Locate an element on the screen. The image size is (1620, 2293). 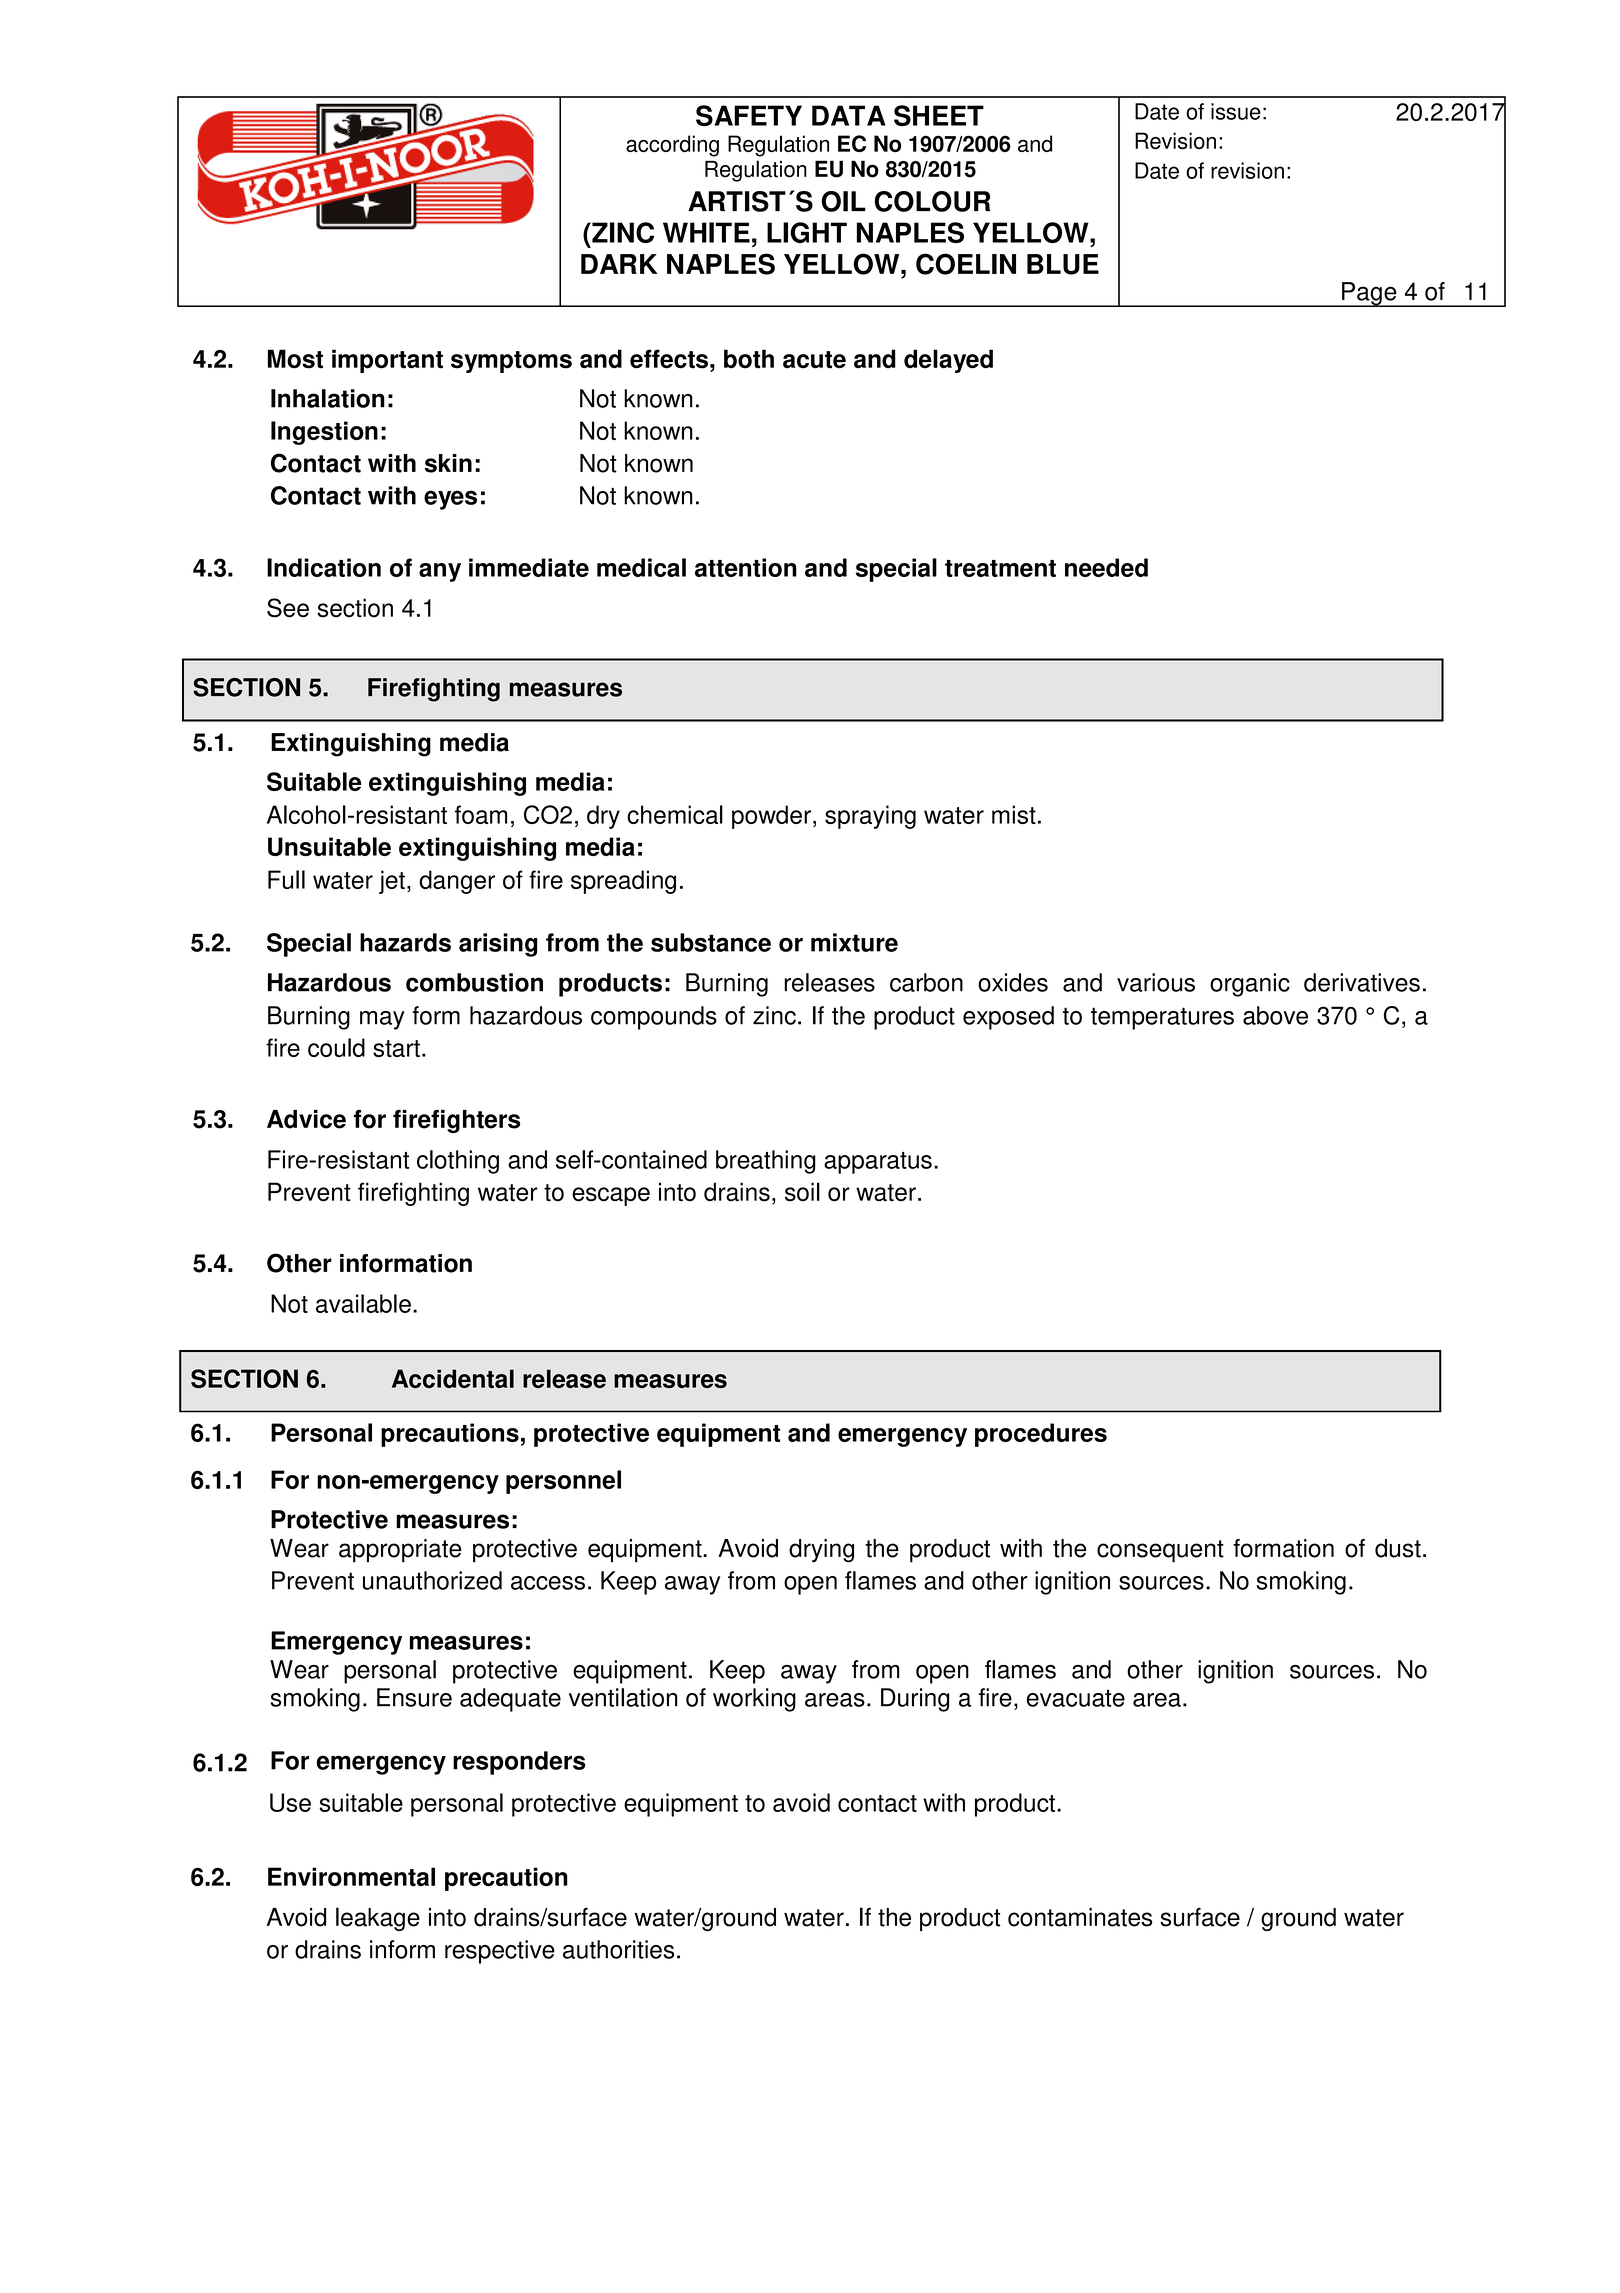
issue is located at coordinates (1236, 111).
